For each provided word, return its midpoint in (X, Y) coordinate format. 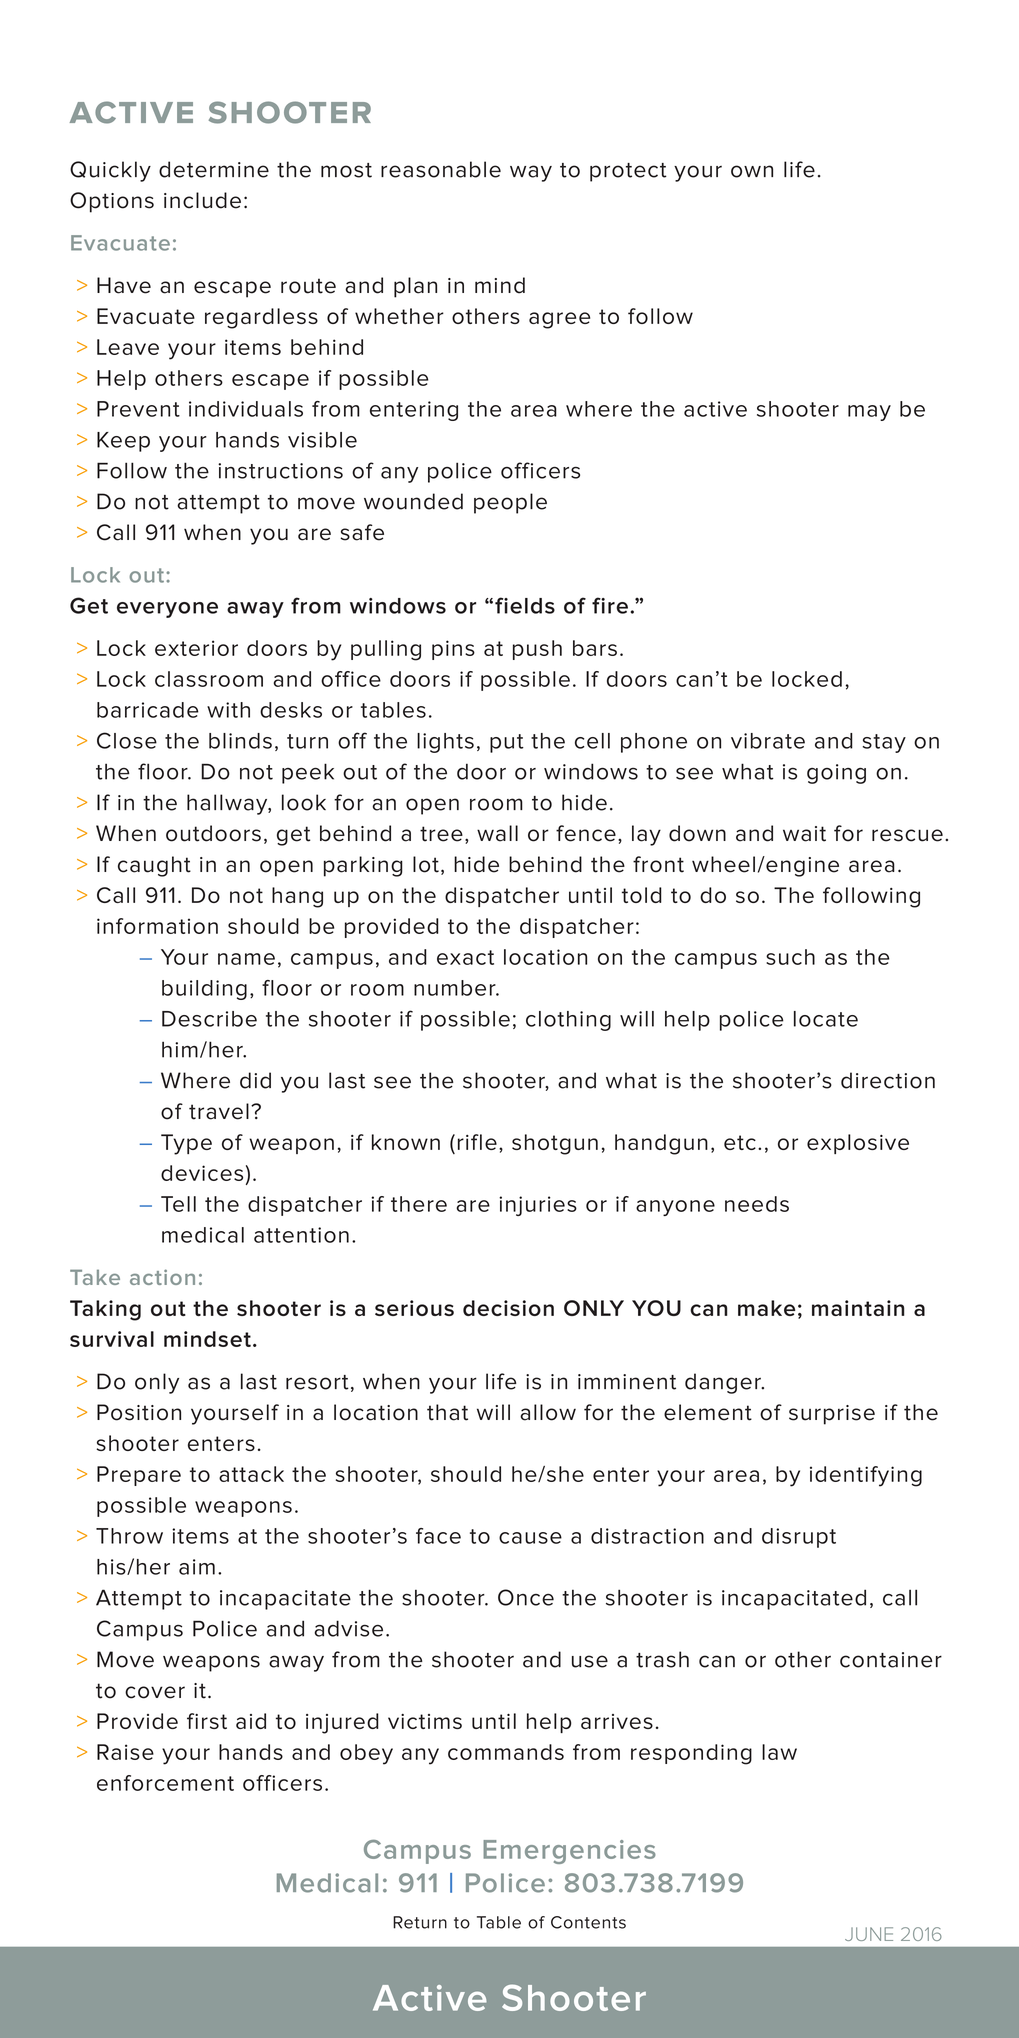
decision (508, 1308)
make (766, 1308)
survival (112, 1339)
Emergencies (569, 1852)
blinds (240, 741)
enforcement (165, 1783)
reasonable (441, 169)
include (202, 200)
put (507, 743)
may (869, 413)
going (836, 774)
